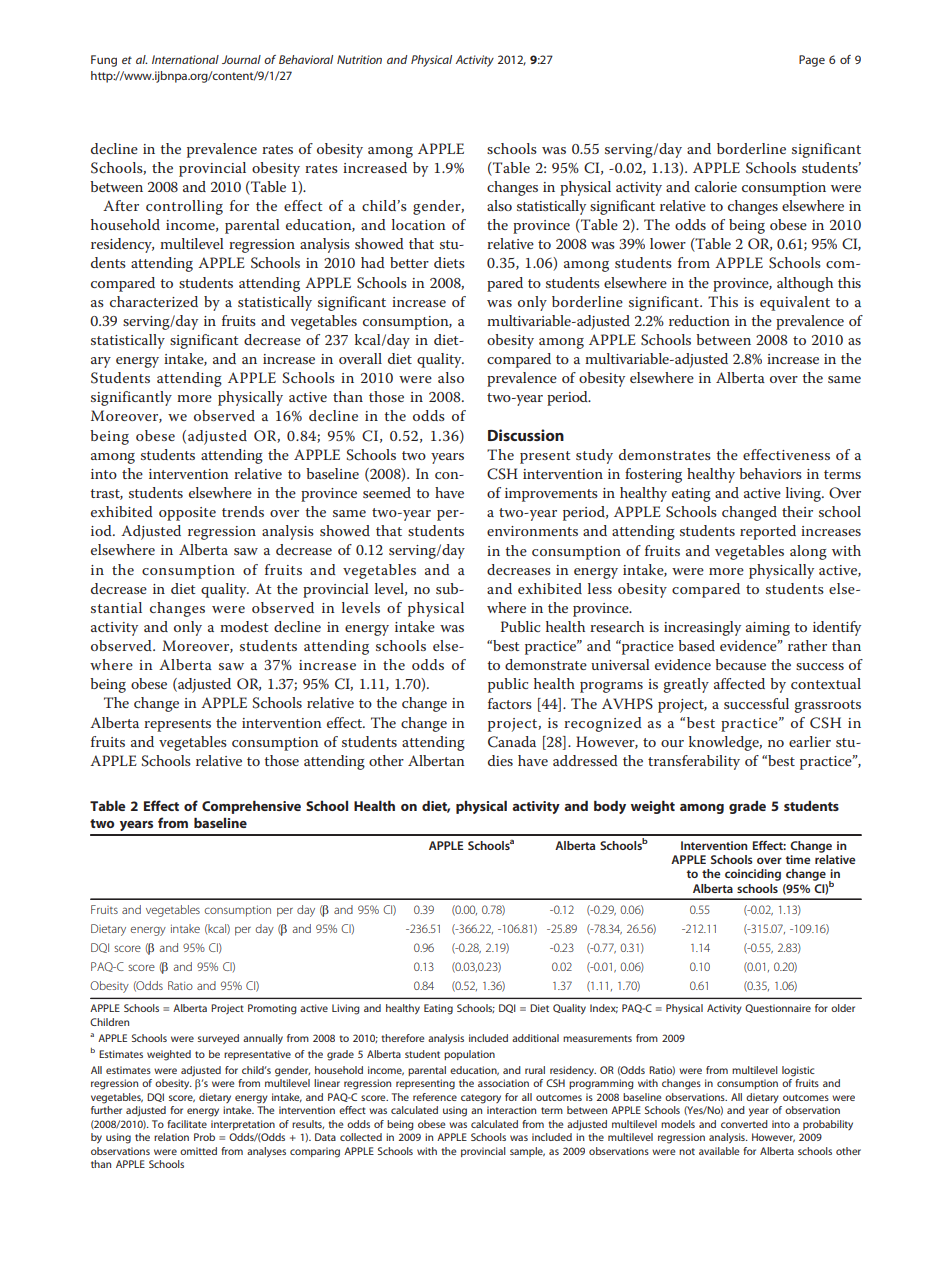 Image resolution: width=952 pixels, height=1270 pixels. What do you see at coordinates (532, 531) in the screenshot?
I see `environments` at bounding box center [532, 531].
